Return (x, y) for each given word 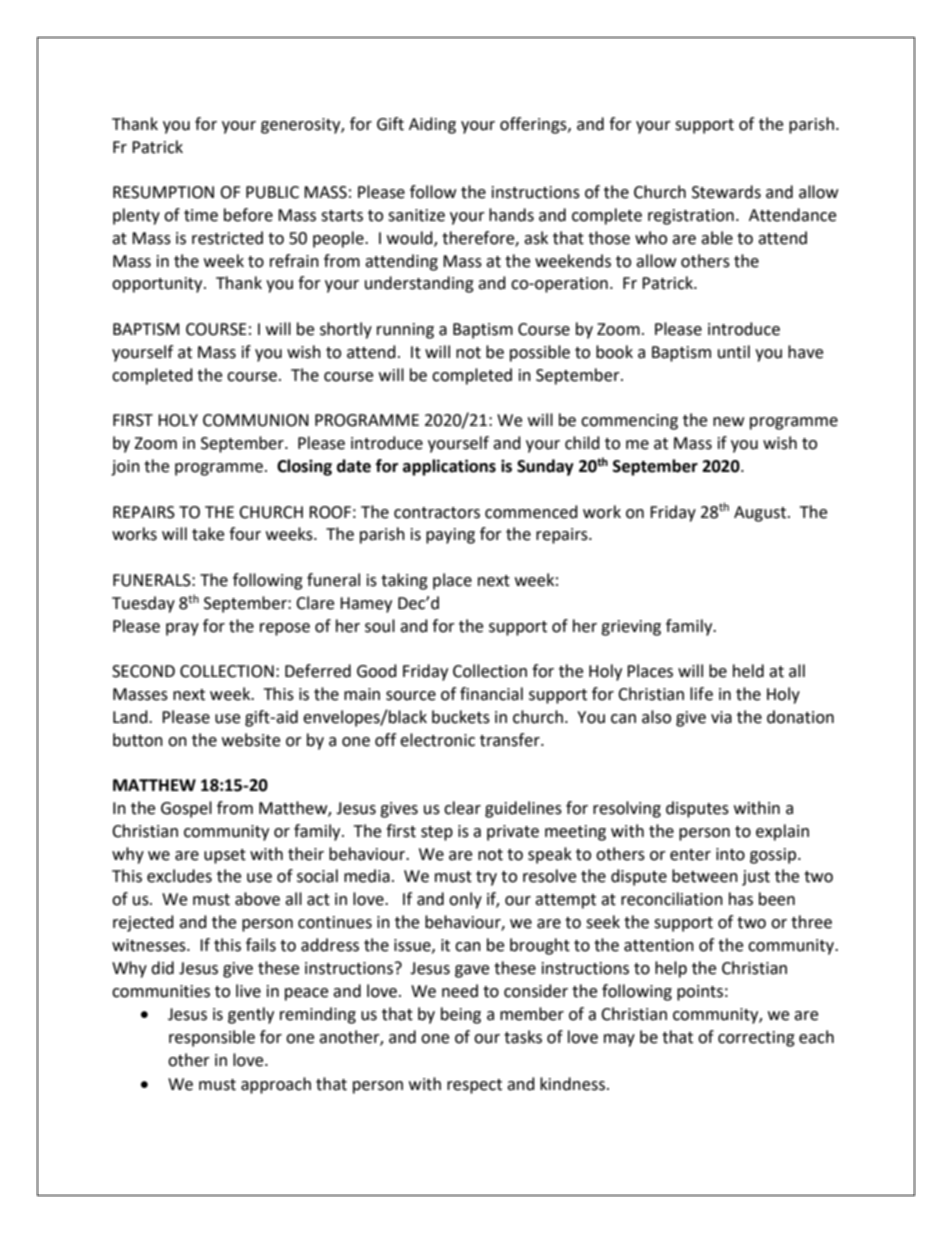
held (748, 671)
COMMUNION (256, 420)
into (730, 854)
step (437, 833)
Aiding (432, 125)
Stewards (726, 192)
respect (474, 1086)
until (734, 352)
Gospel (186, 809)
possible (540, 353)
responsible (212, 1038)
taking (404, 581)
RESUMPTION (163, 192)
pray (182, 629)
